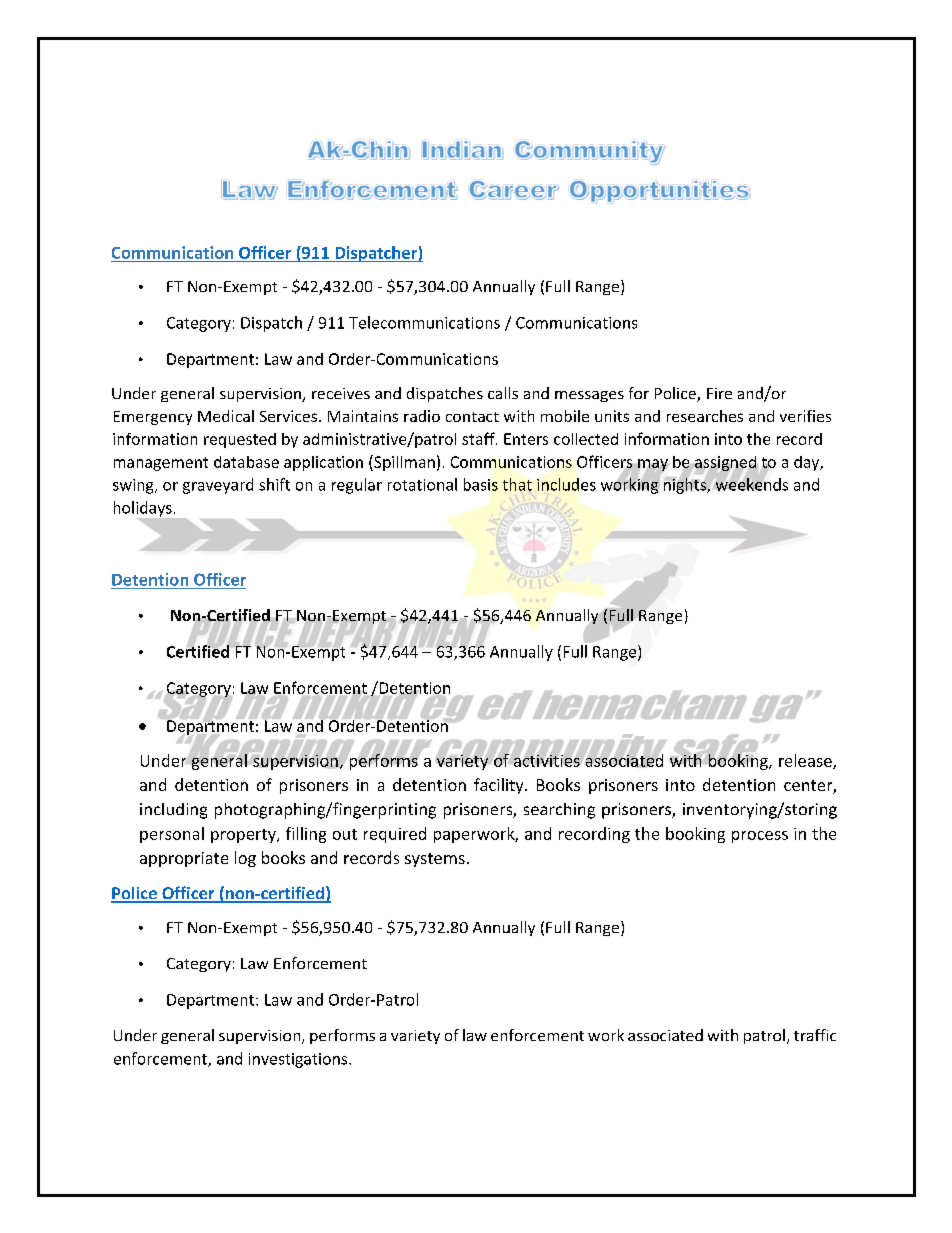  Describe the element at coordinates (815, 1035) in the page. I see `traffic` at that location.
